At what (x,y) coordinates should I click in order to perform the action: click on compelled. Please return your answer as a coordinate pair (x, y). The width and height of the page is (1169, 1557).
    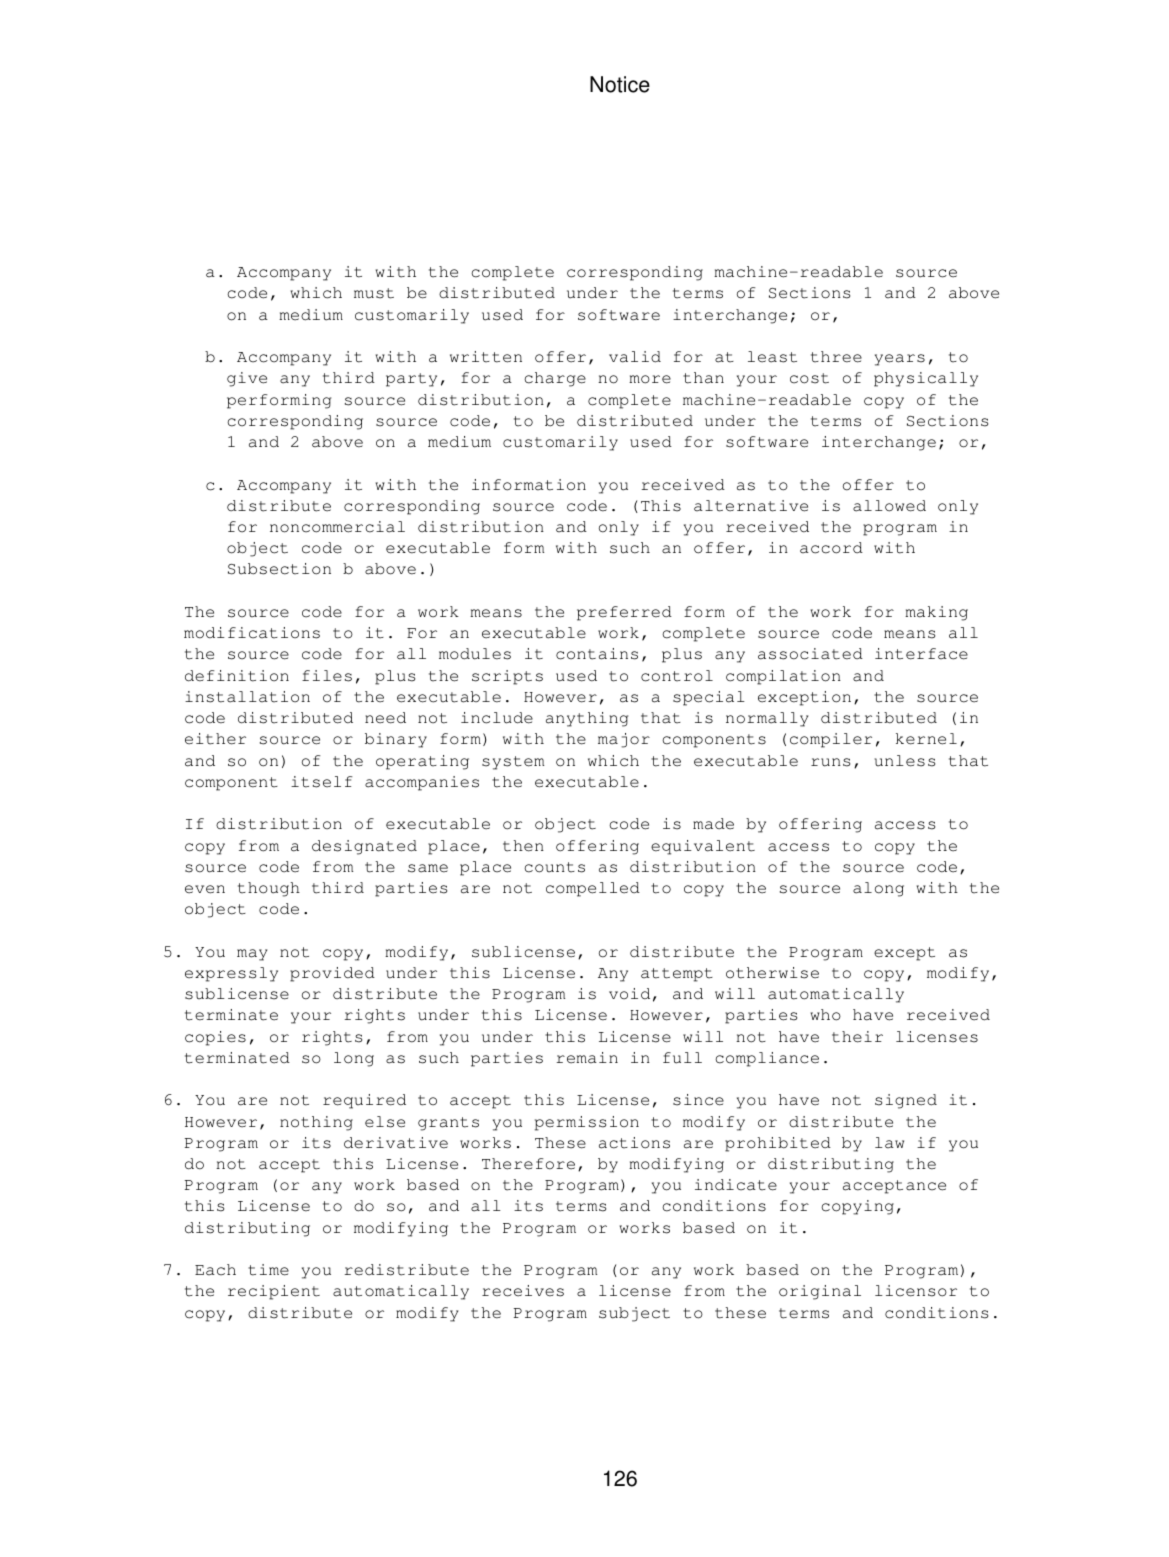
    Looking at the image, I should click on (593, 889).
